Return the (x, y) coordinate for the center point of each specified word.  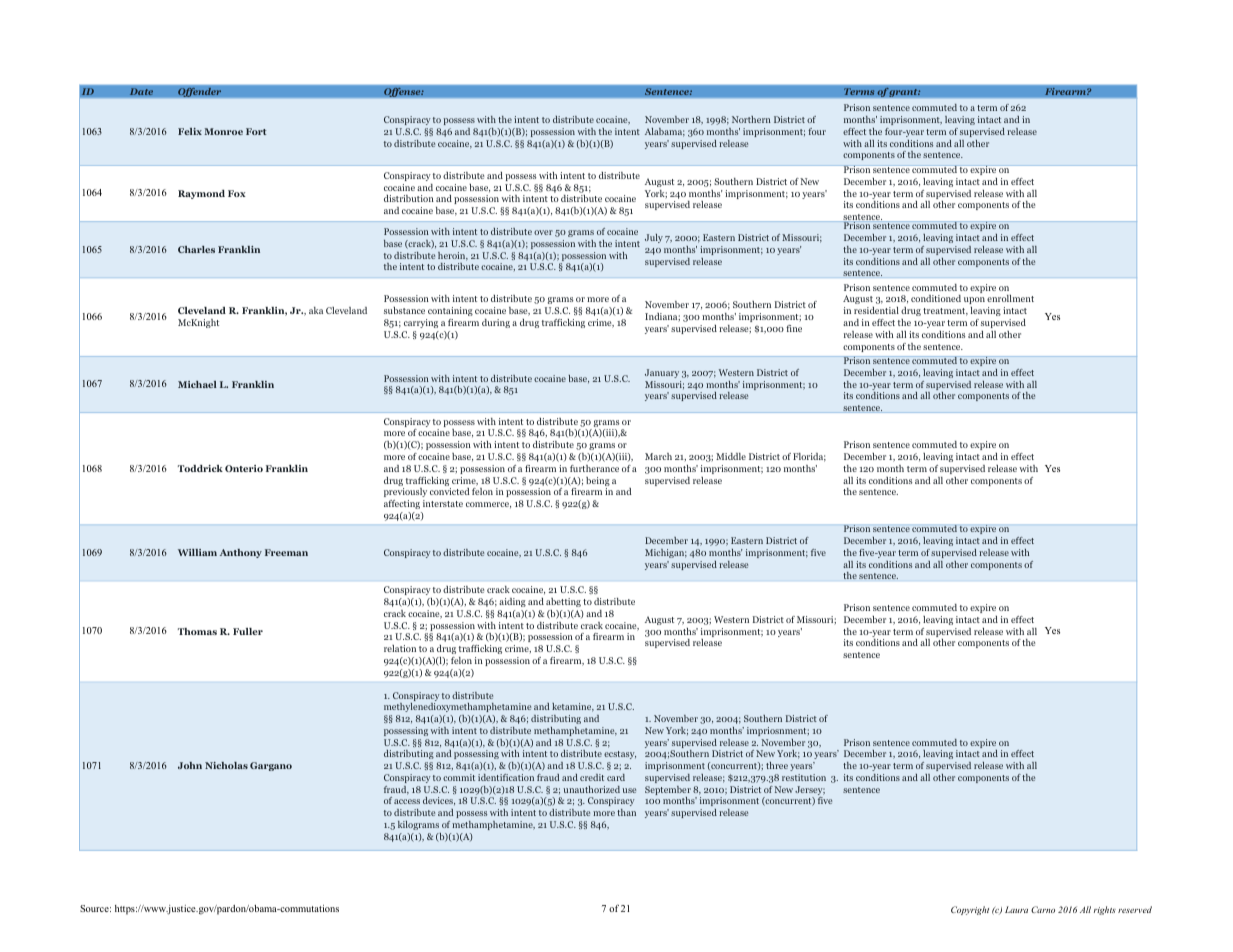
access (407, 801)
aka (316, 310)
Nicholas (226, 765)
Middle (731, 456)
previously (405, 492)
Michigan (666, 553)
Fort (256, 131)
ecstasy (620, 755)
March (658, 456)
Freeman (286, 552)
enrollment (1010, 298)
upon (974, 300)
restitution (804, 777)
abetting (563, 602)
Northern (751, 119)
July (654, 238)
